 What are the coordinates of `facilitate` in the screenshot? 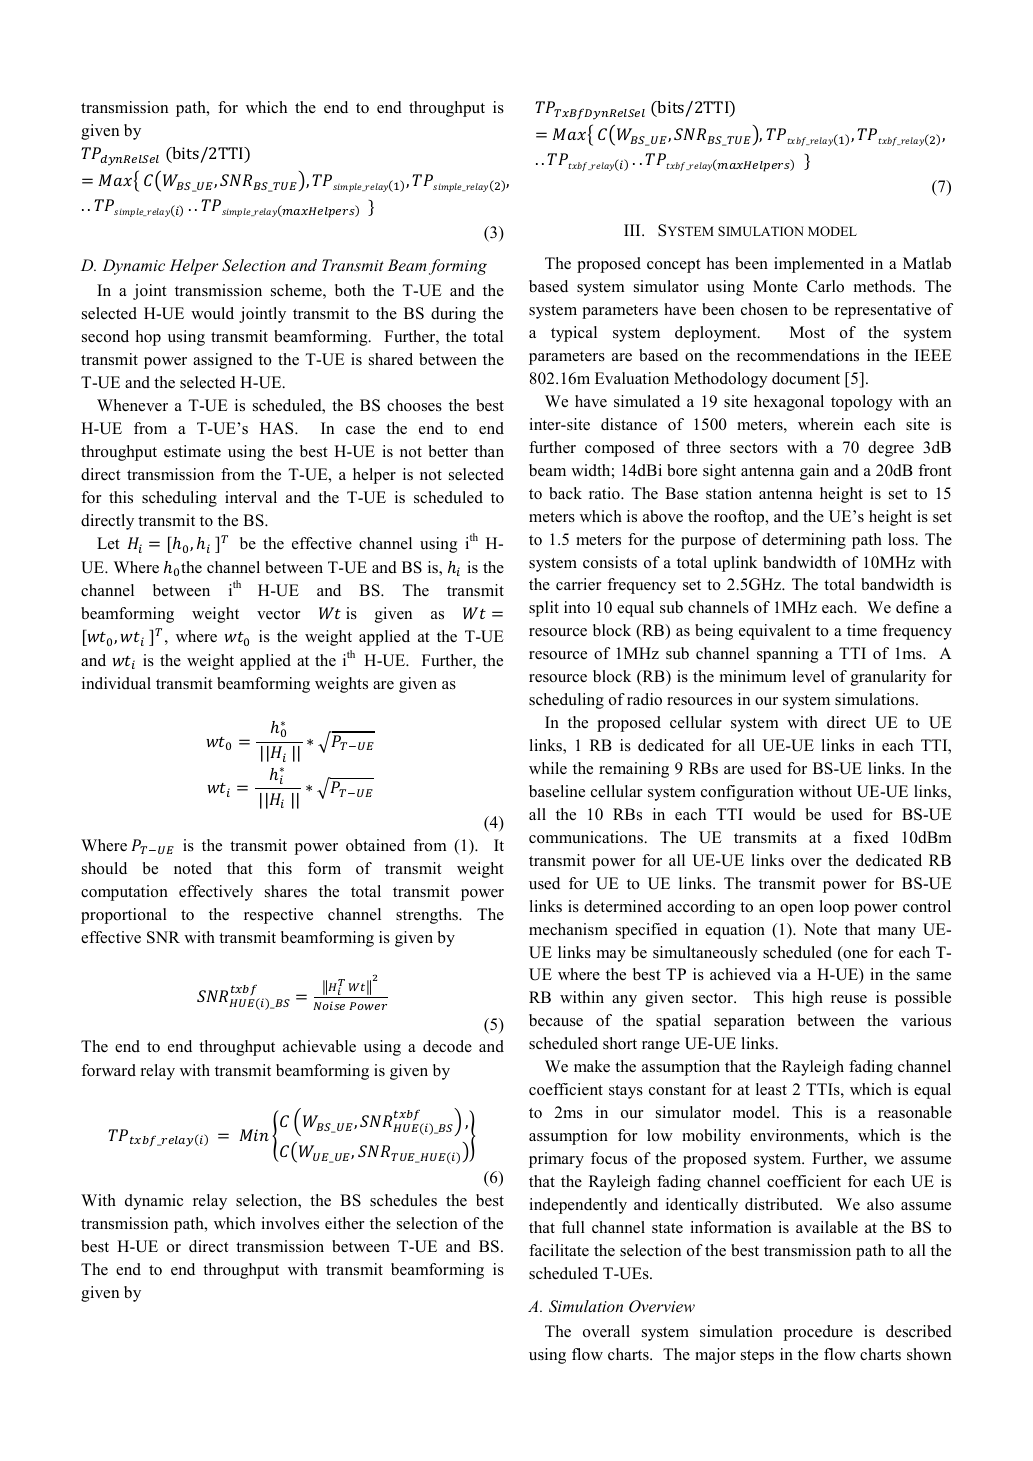 It's located at (559, 1250).
